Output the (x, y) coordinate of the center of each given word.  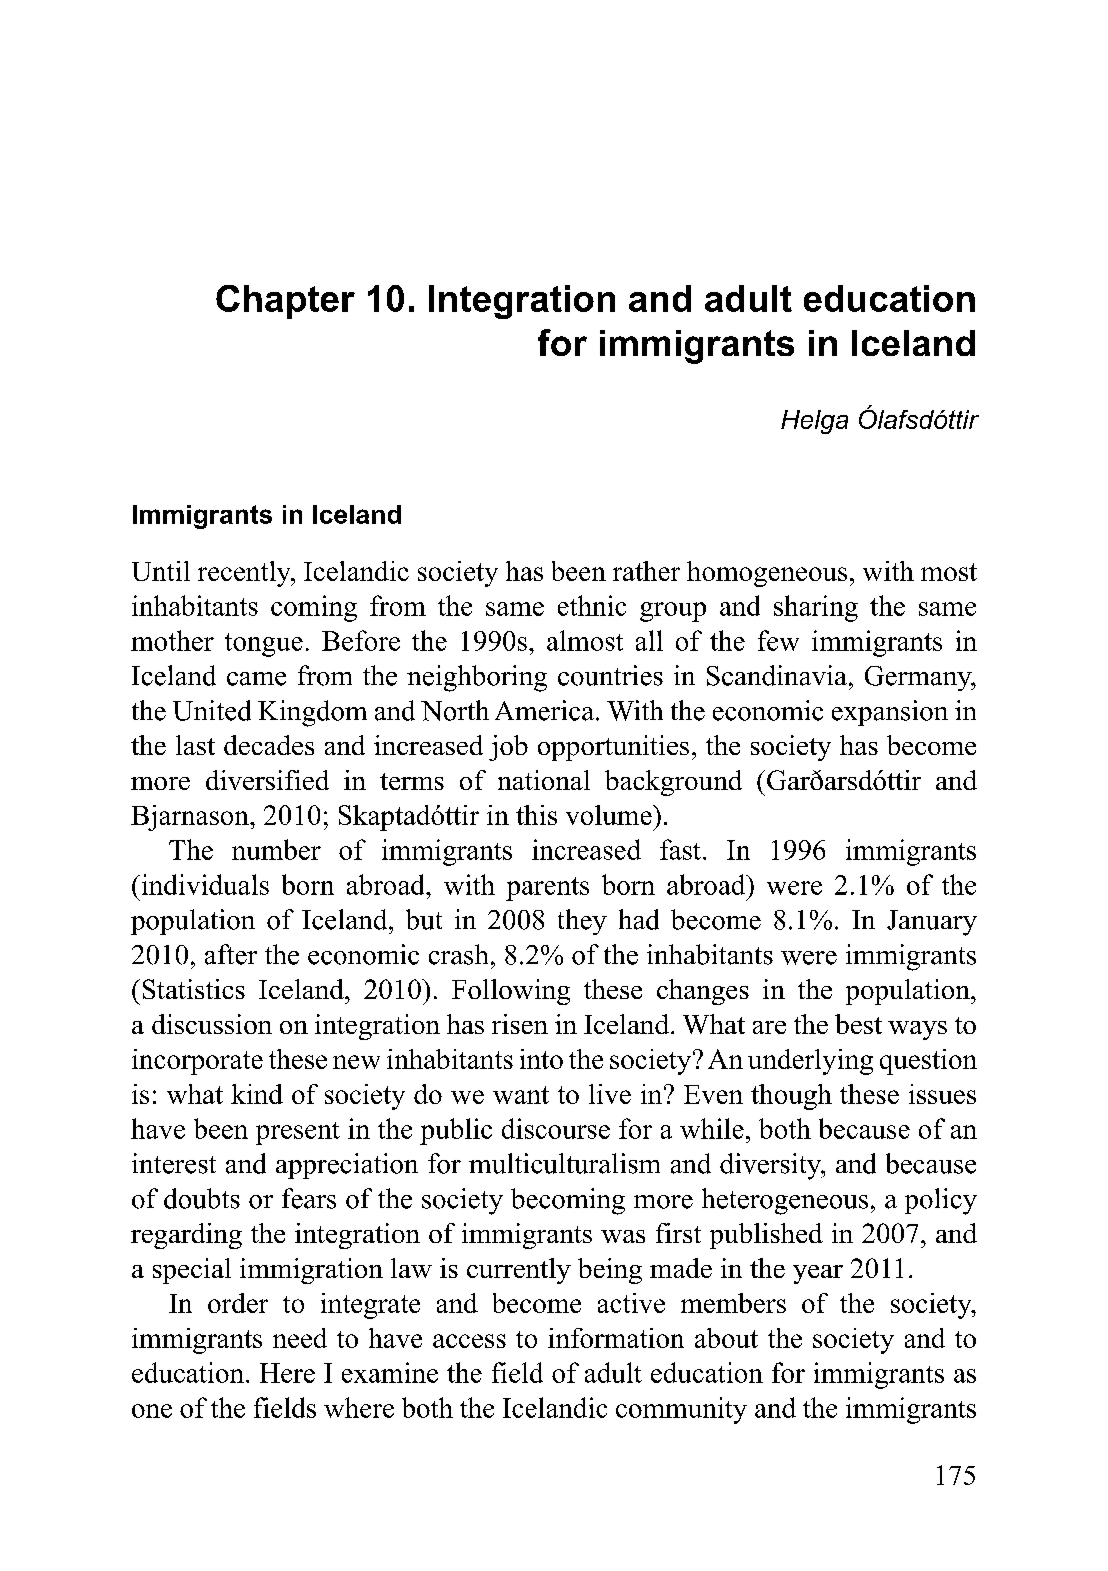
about (726, 1338)
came (256, 679)
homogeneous (767, 574)
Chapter (285, 302)
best (858, 1024)
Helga (814, 422)
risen (520, 1024)
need (300, 1338)
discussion (212, 1024)
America (544, 710)
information (616, 1338)
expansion (890, 713)
